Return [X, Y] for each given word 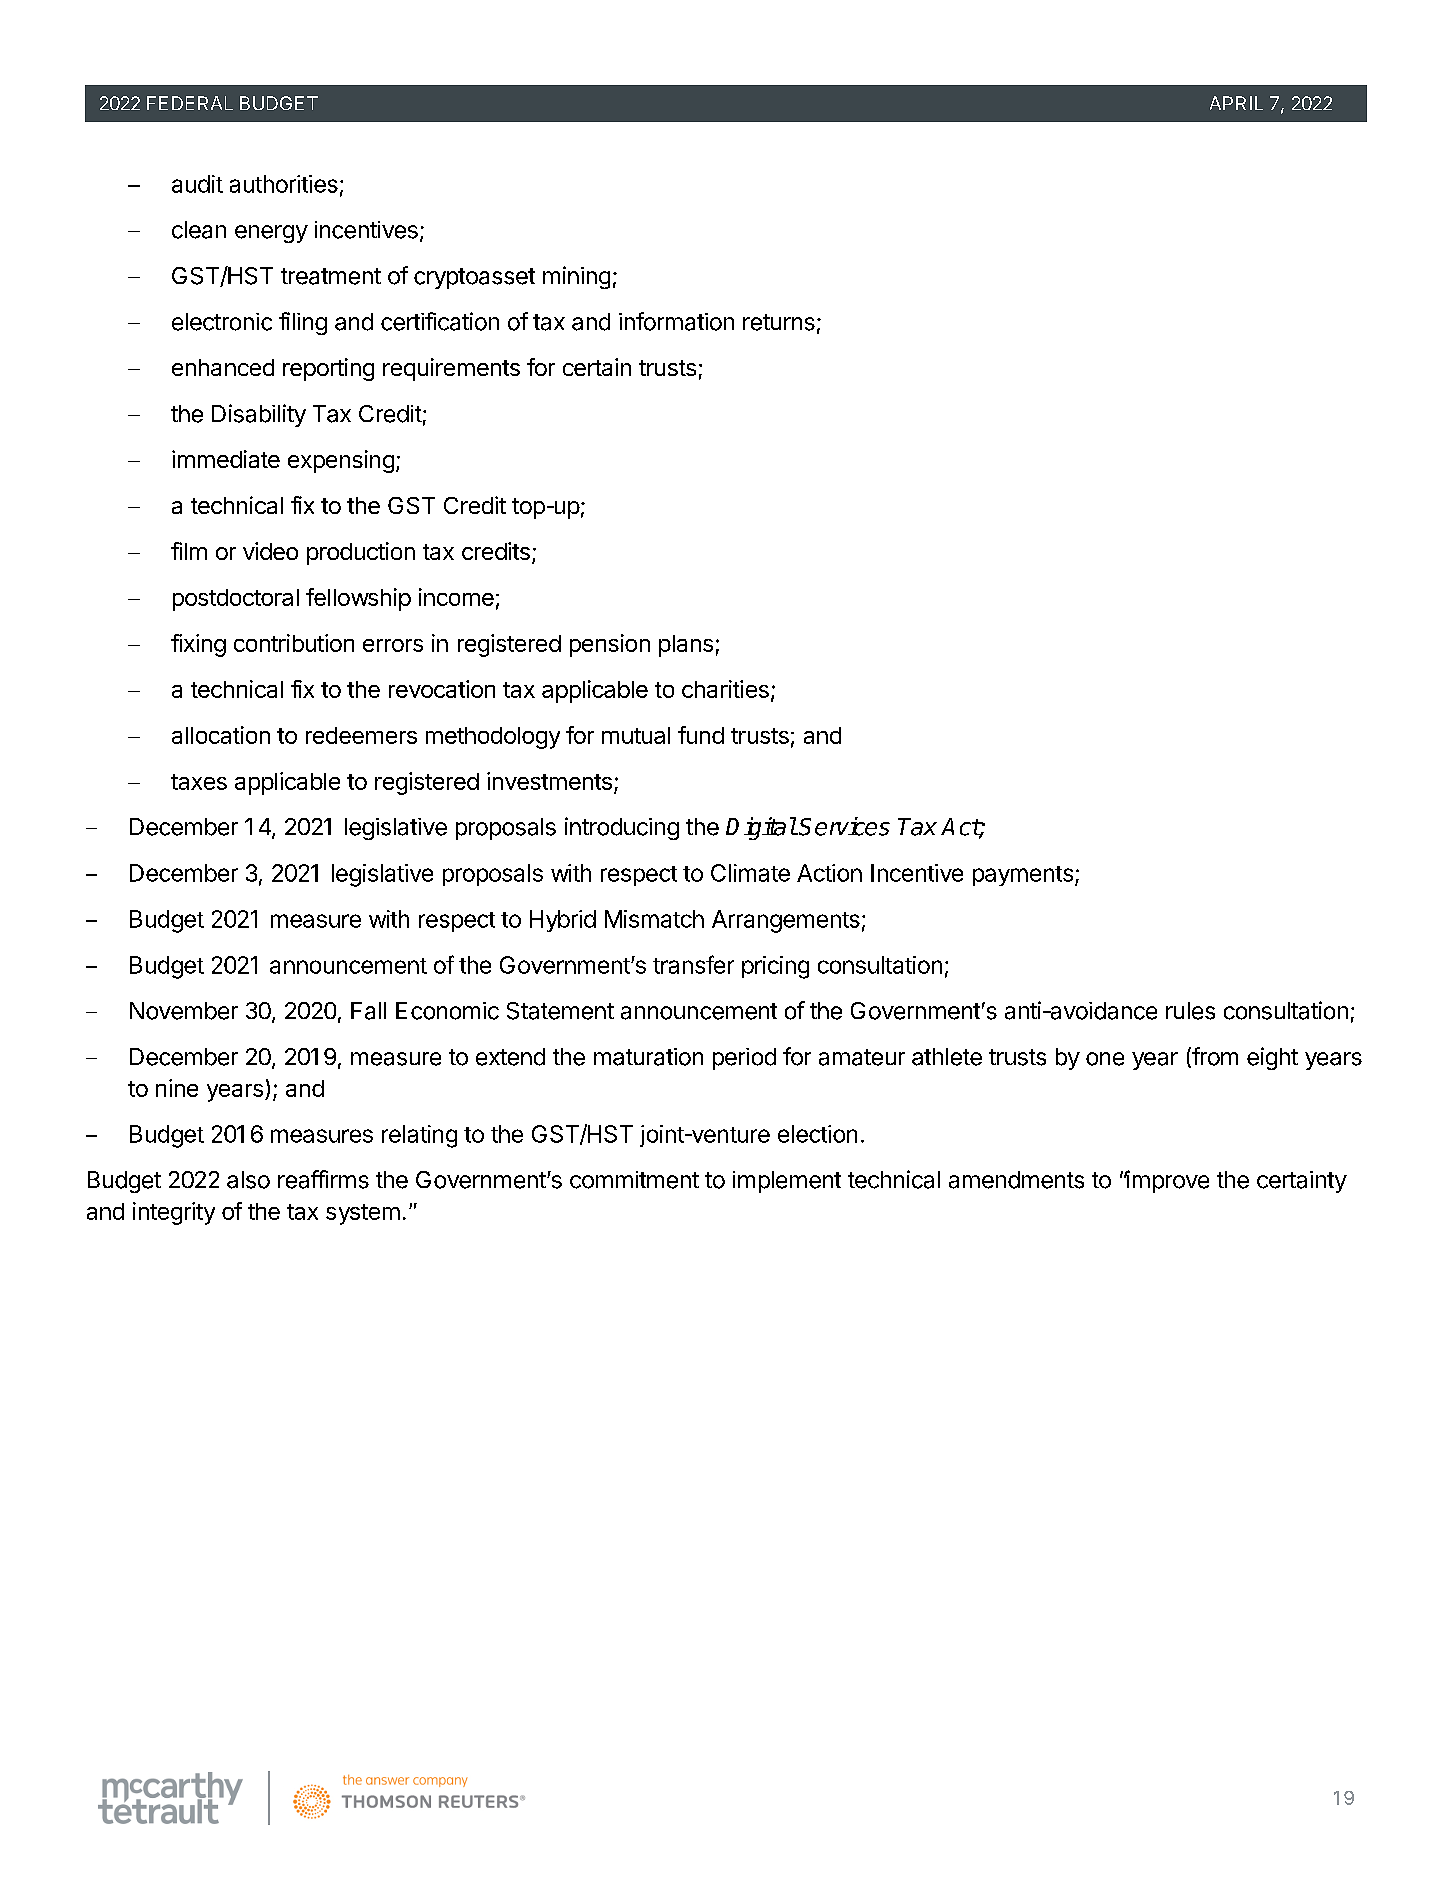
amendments [1016, 1180]
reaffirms [323, 1179]
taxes [199, 782]
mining [576, 277]
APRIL [1236, 103]
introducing [622, 828]
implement [787, 1182]
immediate [226, 459]
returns [779, 322]
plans [686, 646]
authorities [284, 184]
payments [1023, 876]
